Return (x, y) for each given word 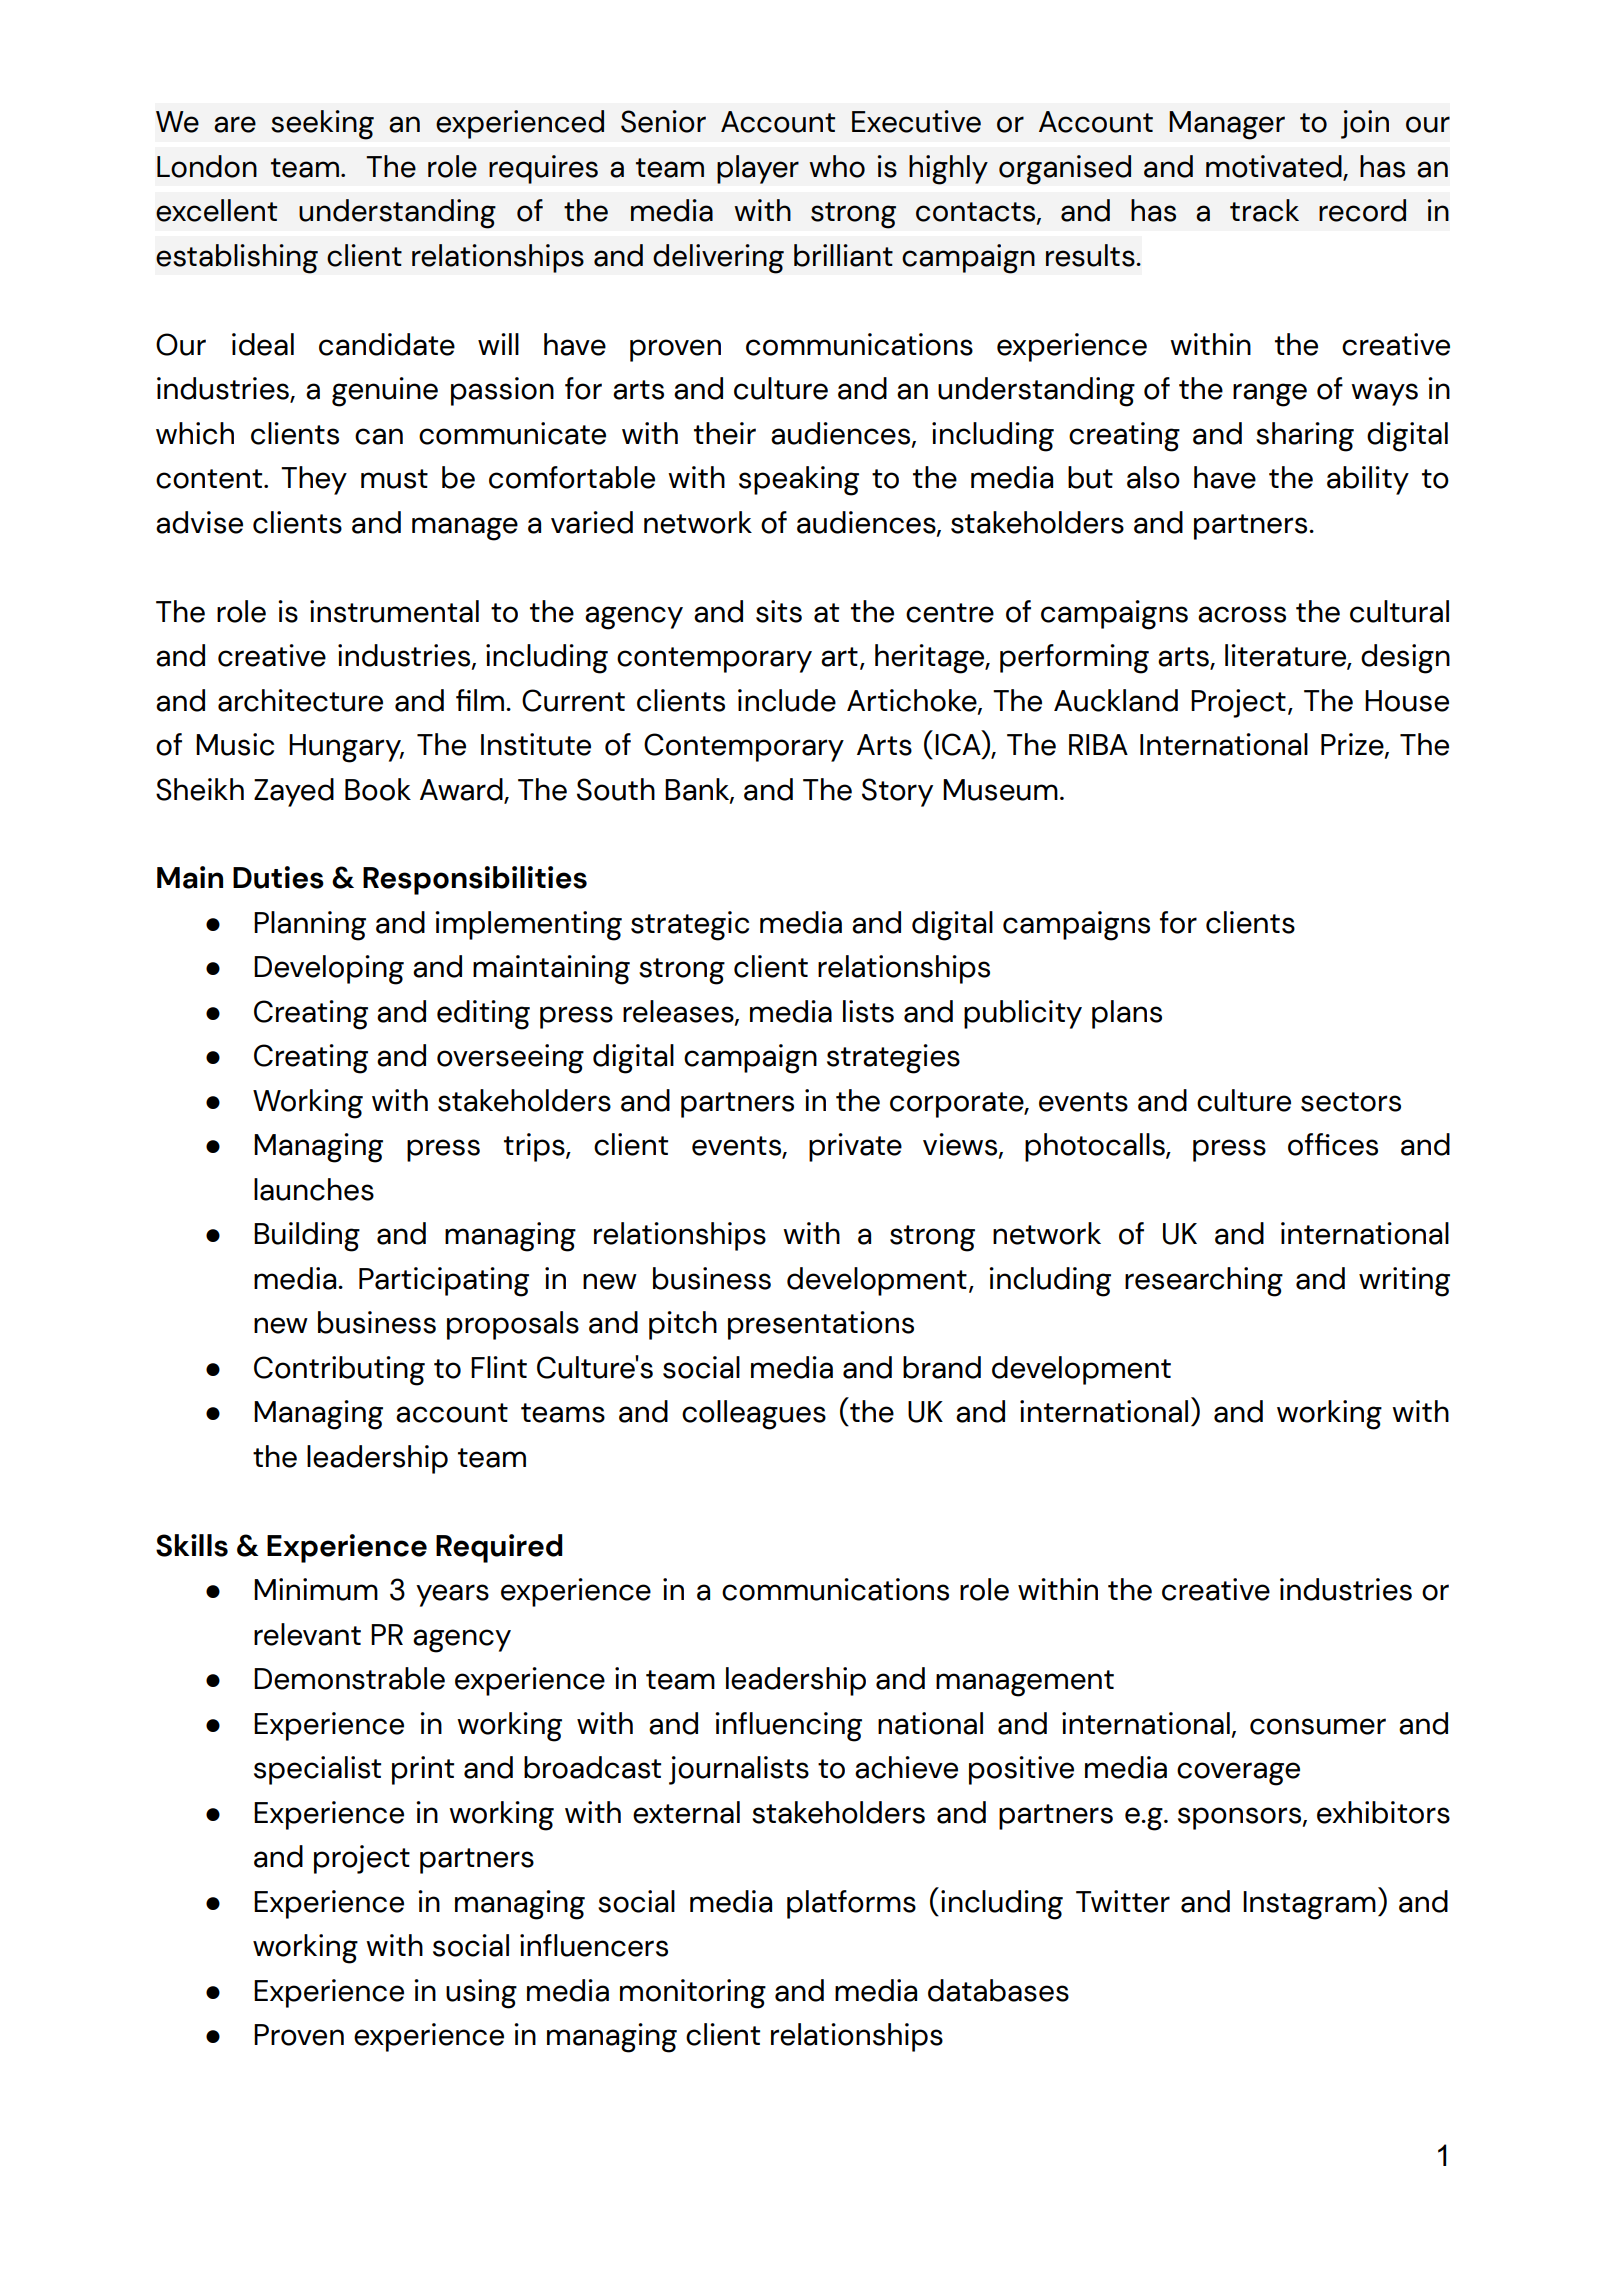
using (481, 1994)
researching (1204, 1282)
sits (779, 611)
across (1242, 614)
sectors (1351, 1102)
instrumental (394, 611)
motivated (1275, 167)
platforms (851, 1904)
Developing (329, 970)
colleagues (754, 1415)
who (837, 166)
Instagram (1309, 1905)
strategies (893, 1059)
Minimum (316, 1589)
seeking (322, 125)
